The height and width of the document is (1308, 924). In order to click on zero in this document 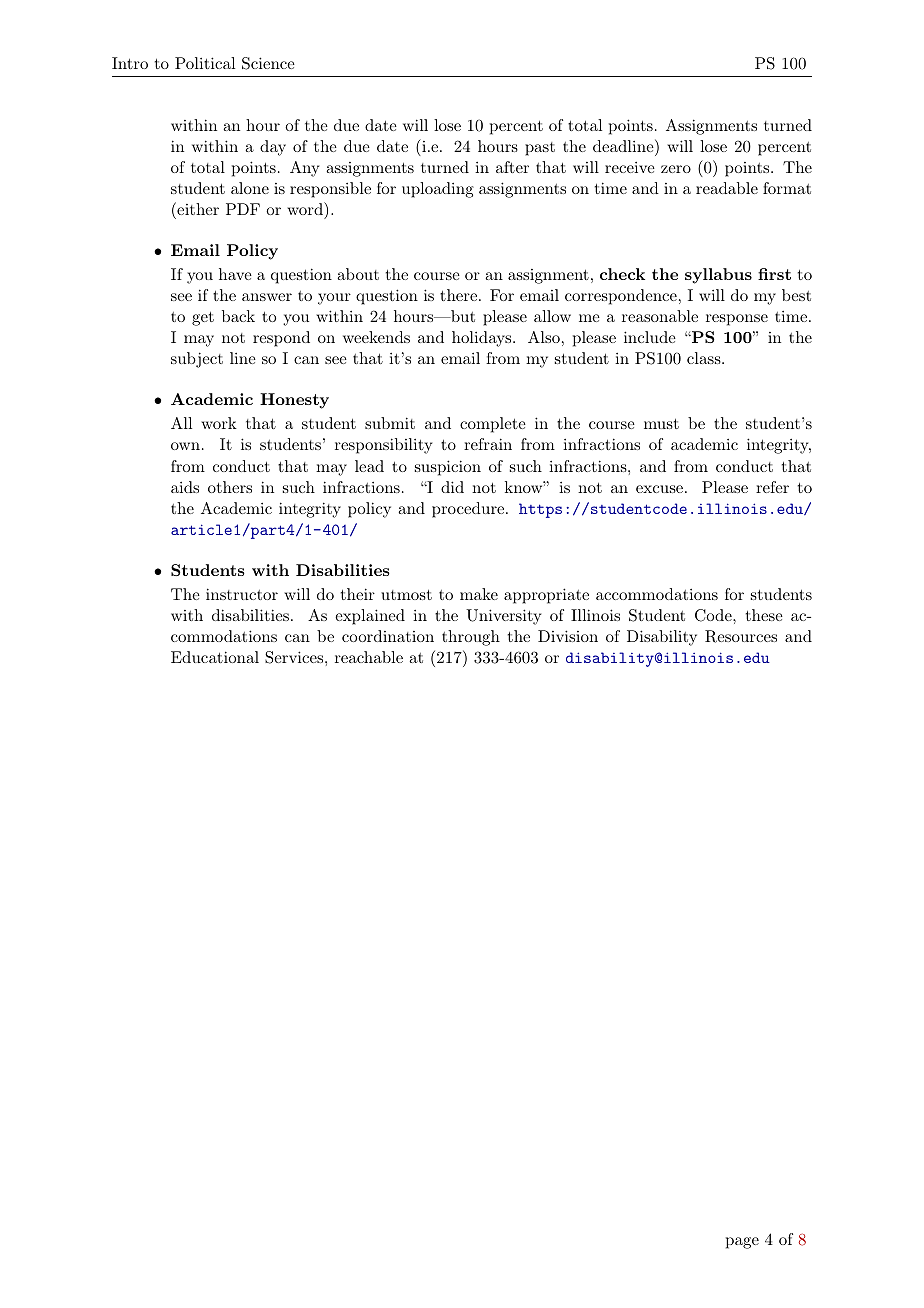, I will do `click(676, 169)`.
